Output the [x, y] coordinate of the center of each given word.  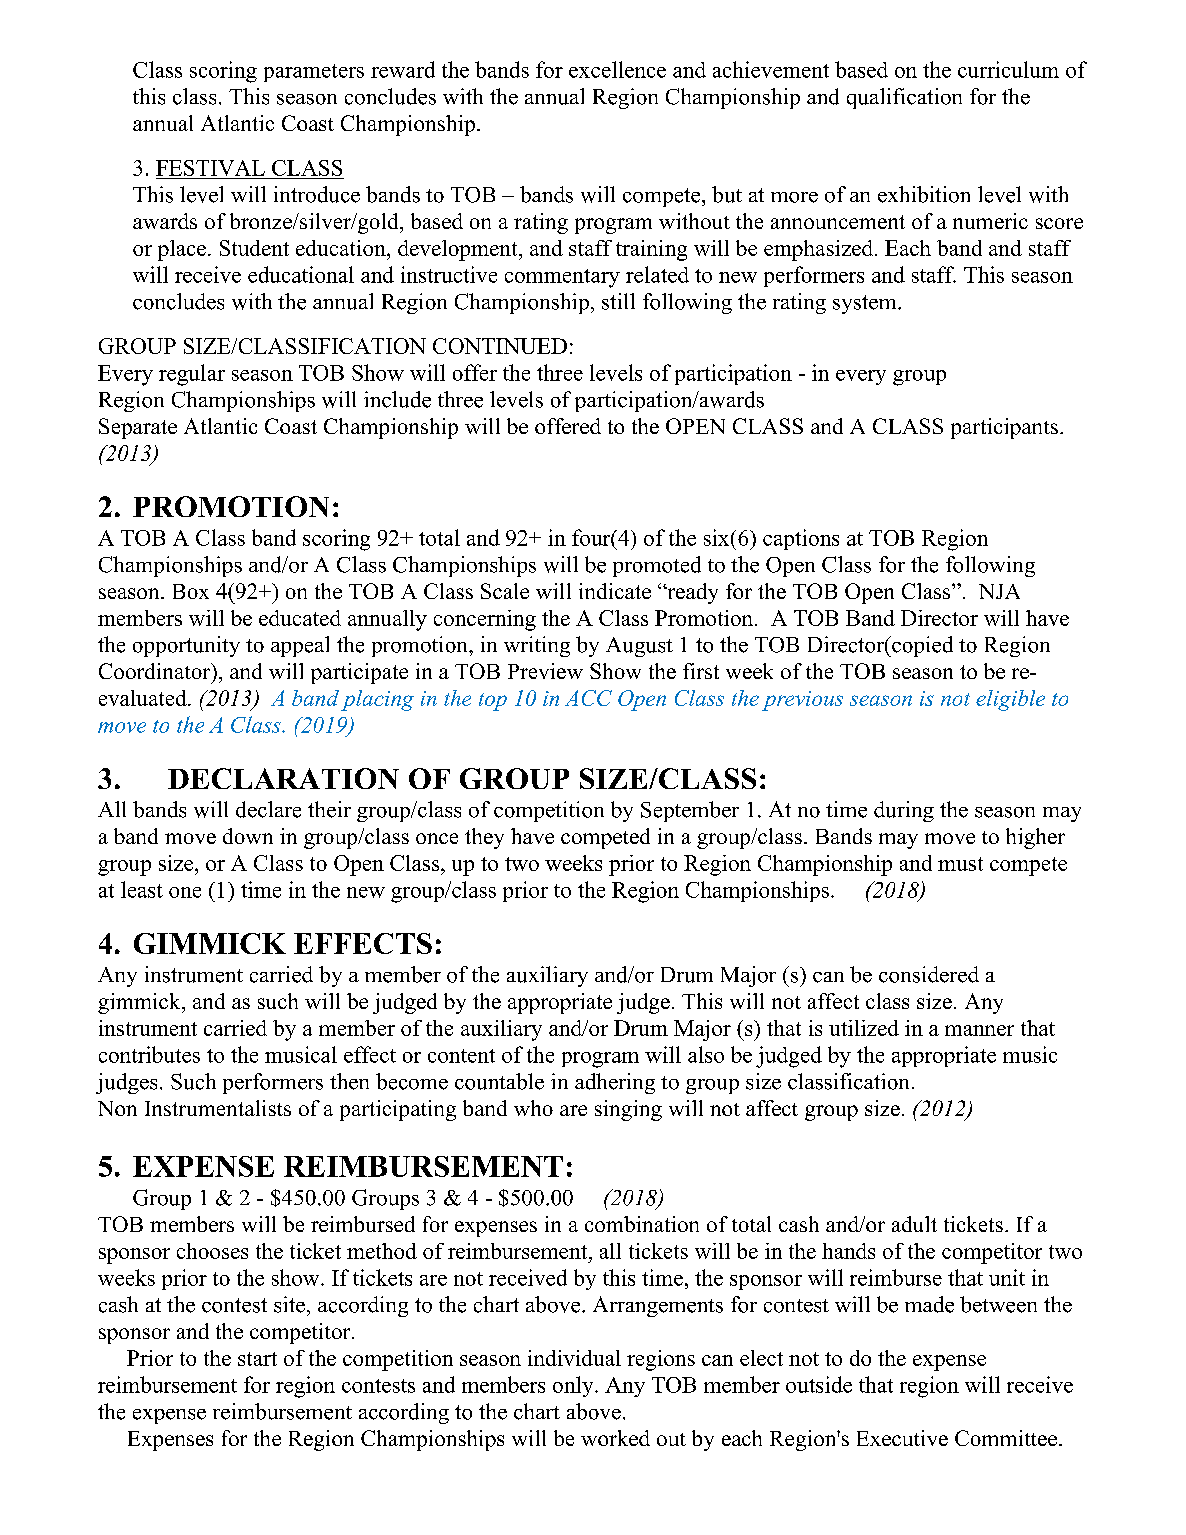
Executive [902, 1438]
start [257, 1359]
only [574, 1386]
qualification [904, 98]
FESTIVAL [210, 168]
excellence [617, 69]
